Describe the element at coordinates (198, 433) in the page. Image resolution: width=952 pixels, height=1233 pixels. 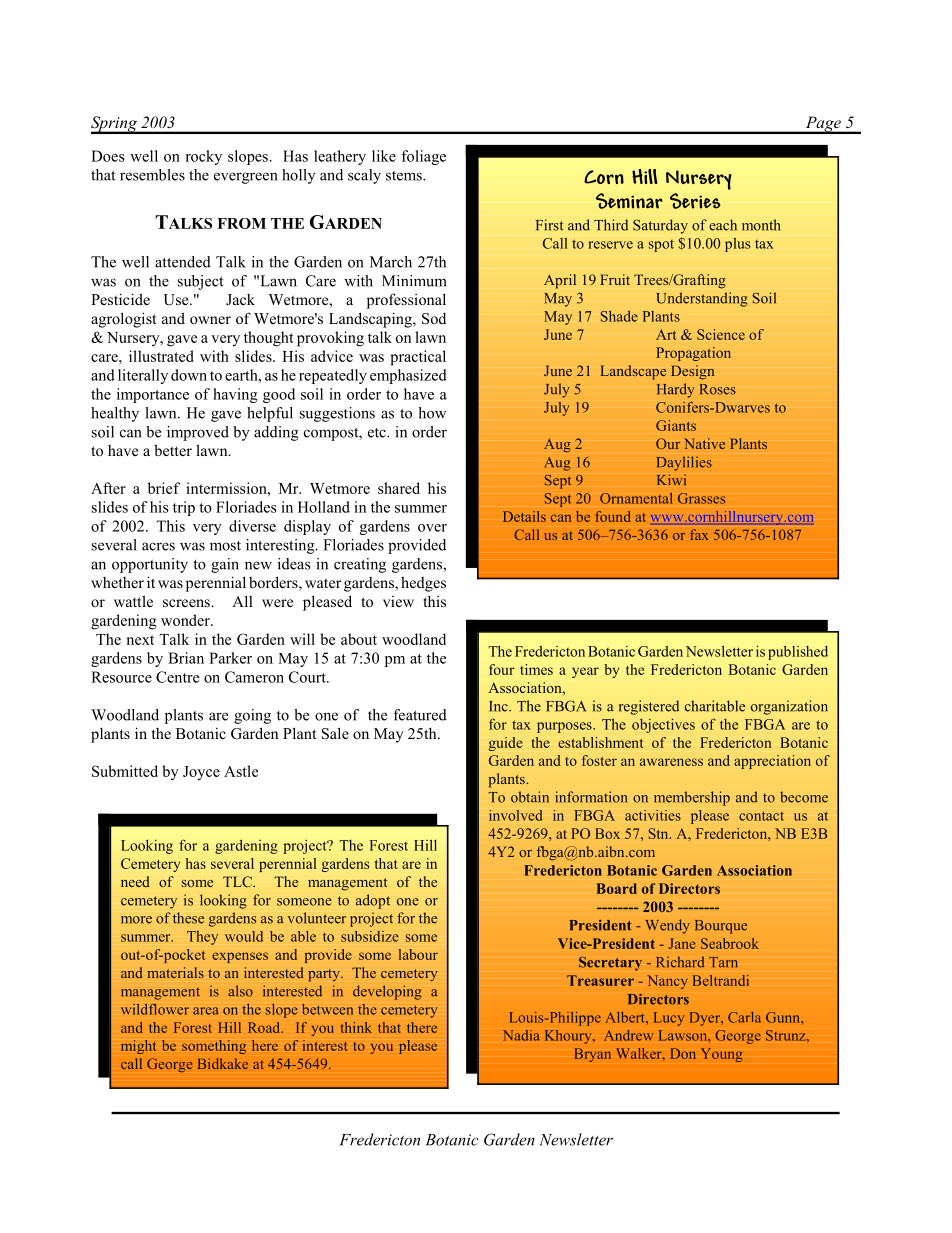
I see `improved` at that location.
